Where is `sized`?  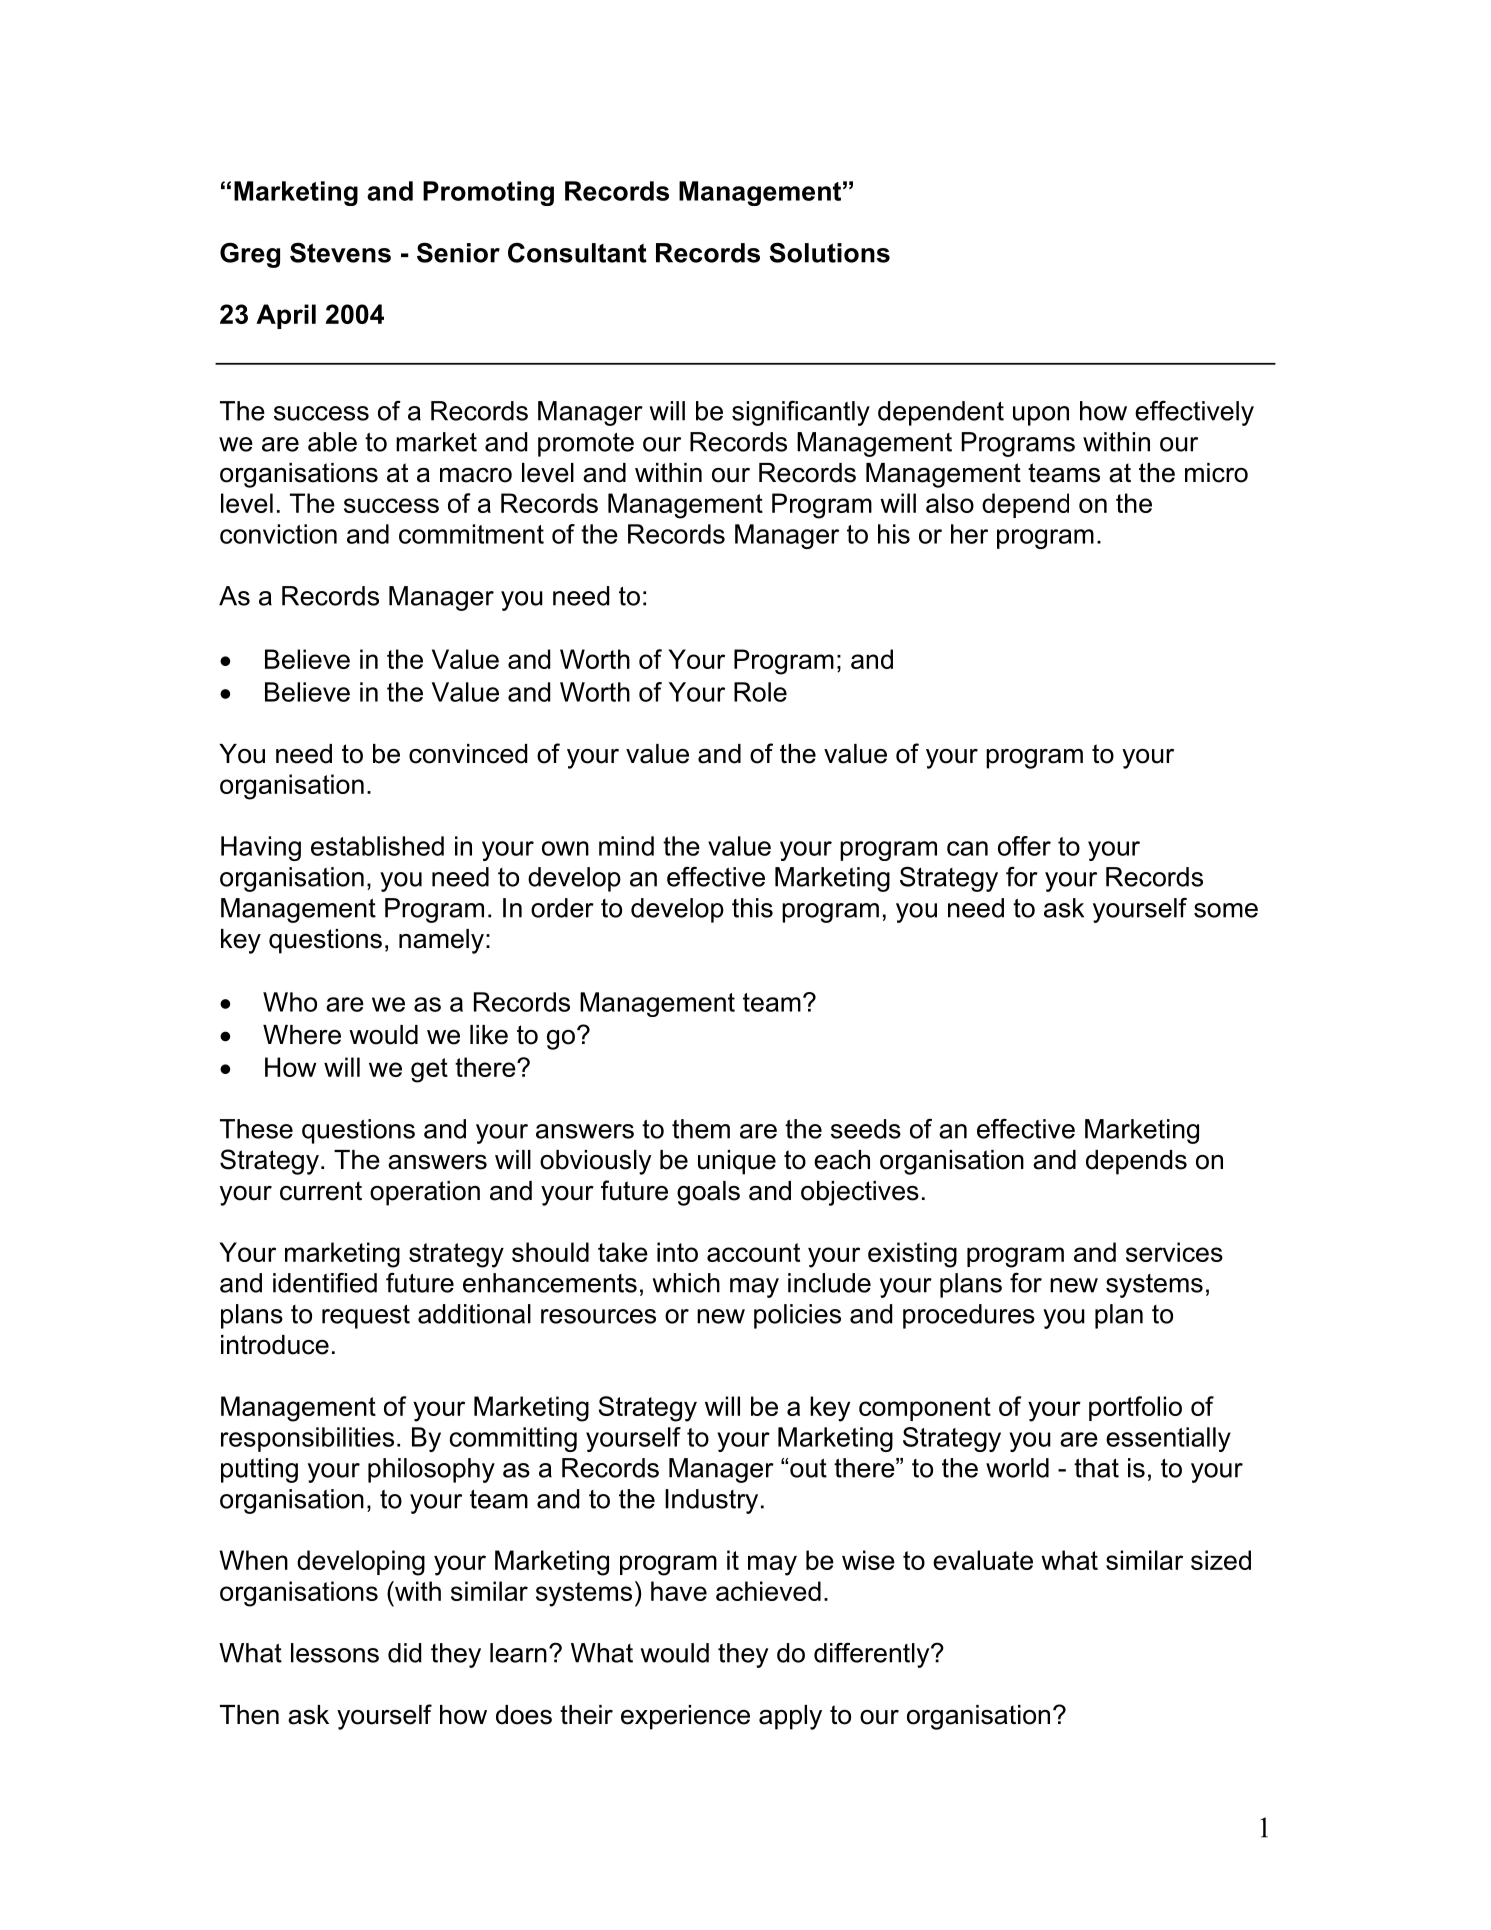 sized is located at coordinates (1221, 1560).
